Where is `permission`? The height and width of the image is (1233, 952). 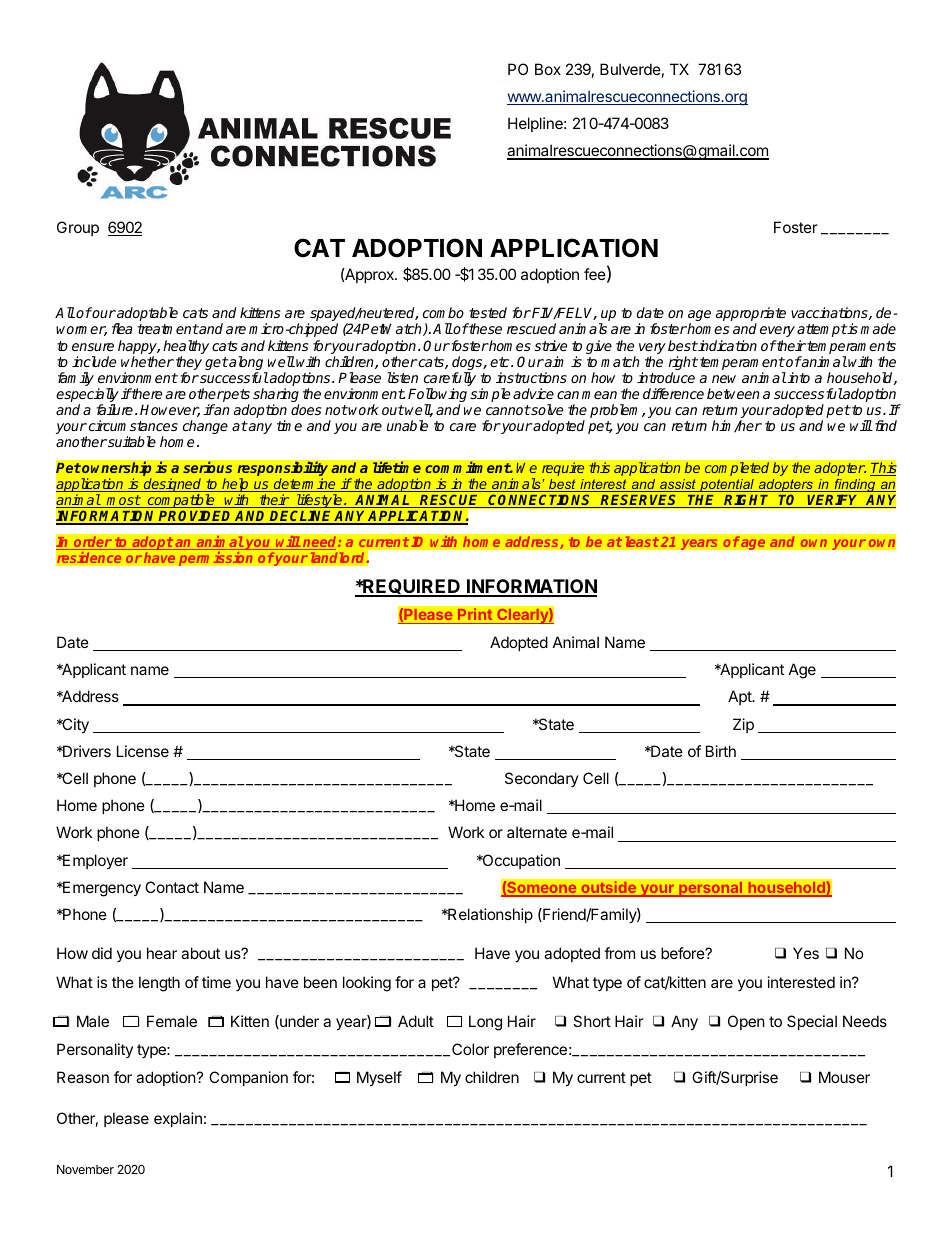
permission is located at coordinates (215, 558).
